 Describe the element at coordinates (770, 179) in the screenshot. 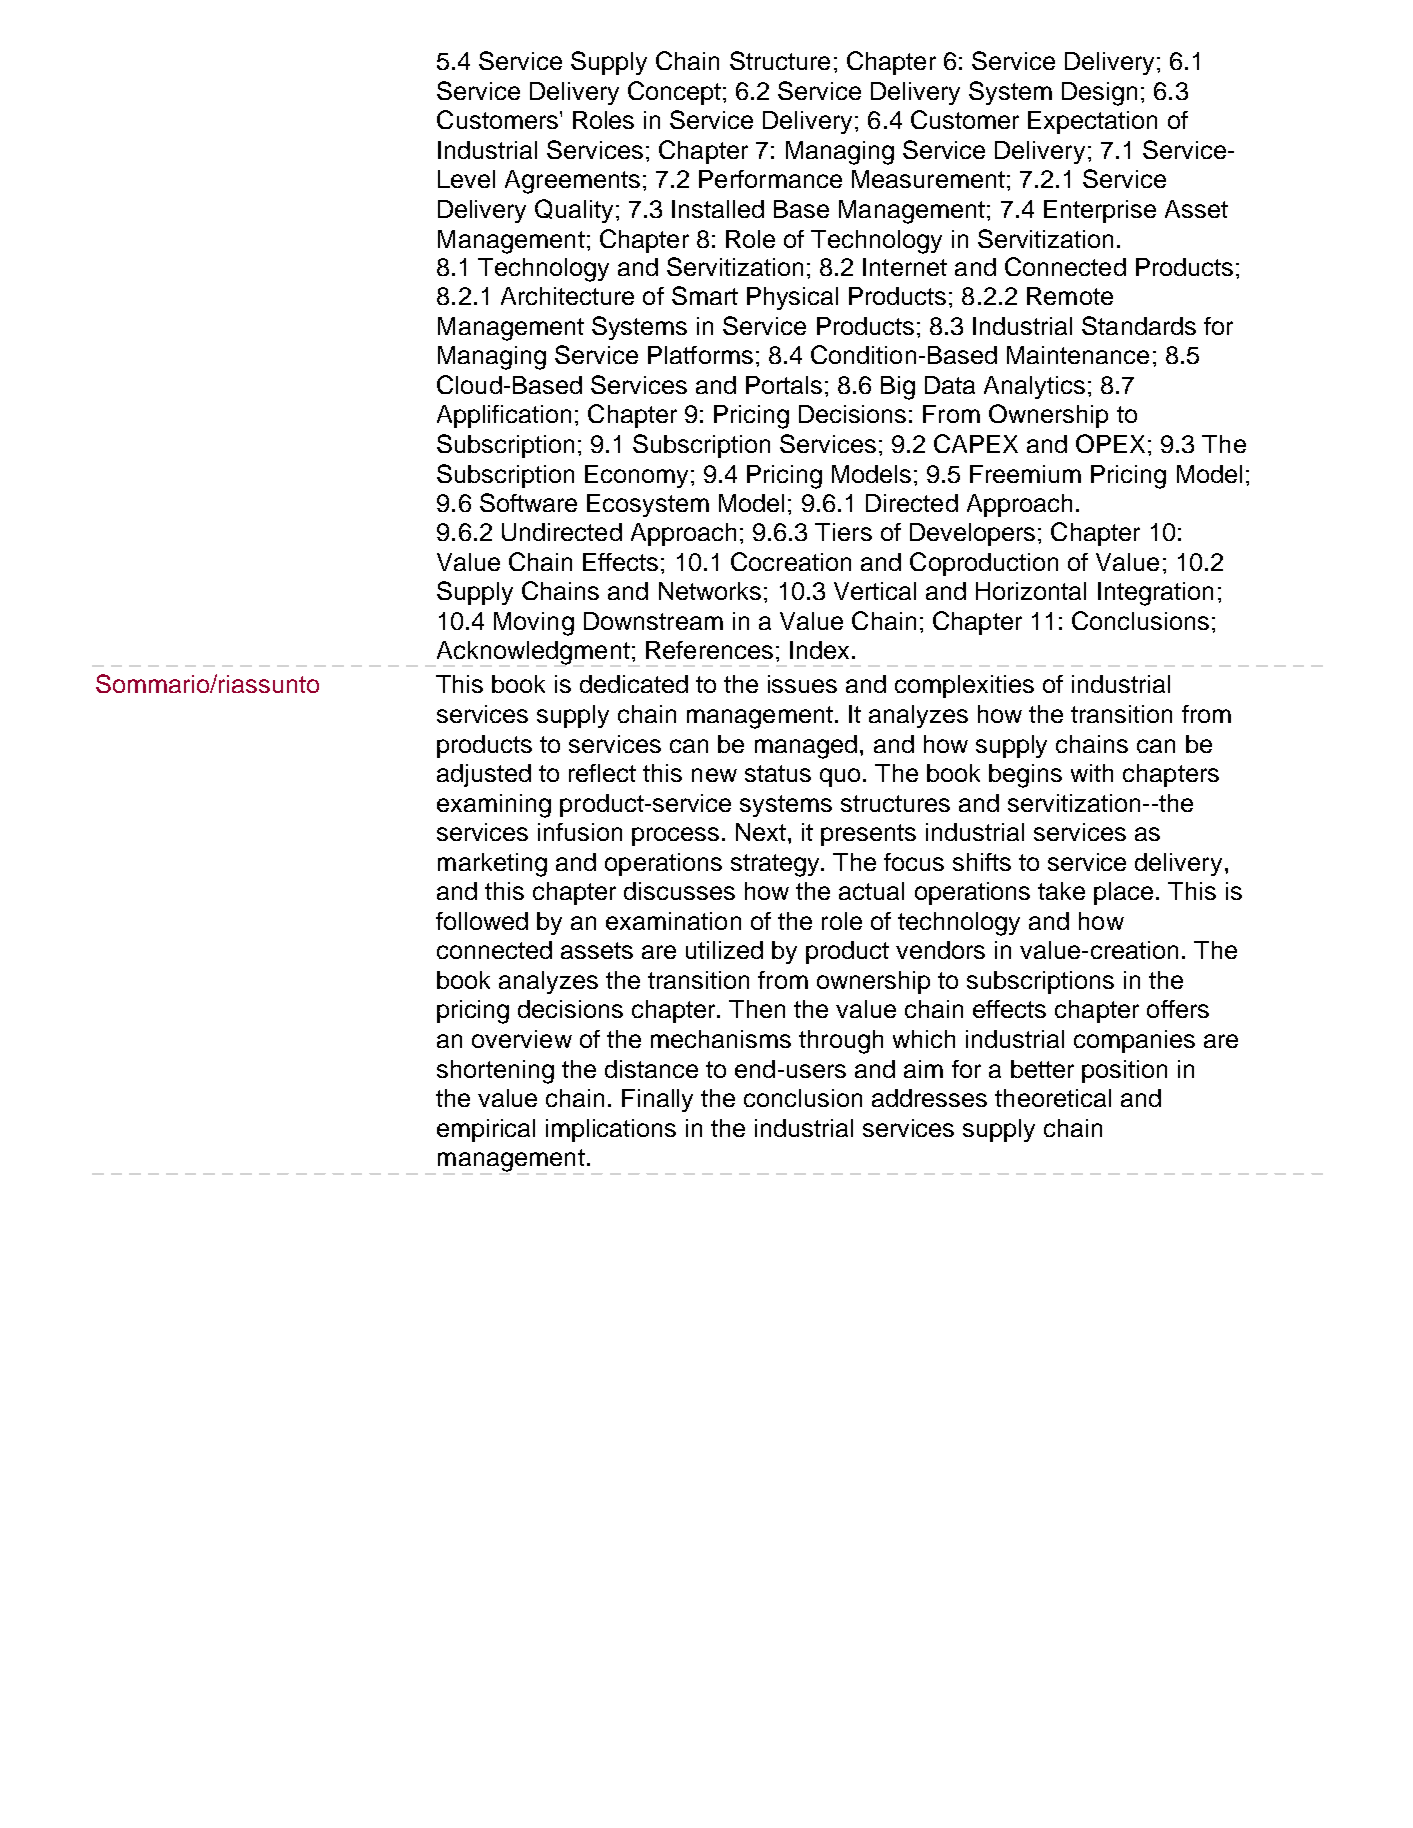

I see `Performance` at that location.
